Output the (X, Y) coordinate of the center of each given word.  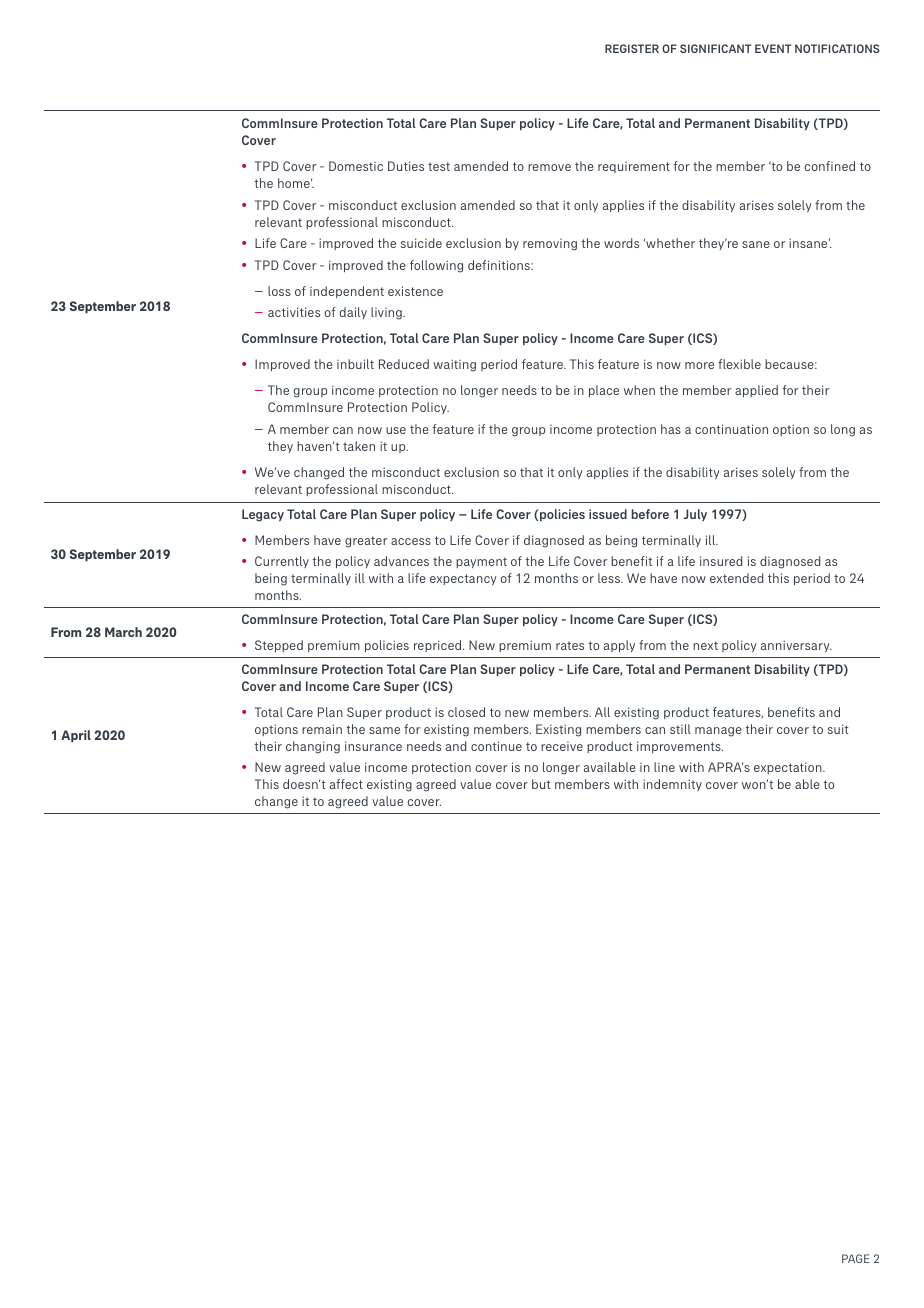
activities (294, 312)
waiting (454, 365)
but (541, 784)
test (439, 166)
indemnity (672, 785)
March (123, 632)
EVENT (773, 48)
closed (466, 712)
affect (346, 784)
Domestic (356, 166)
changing (313, 747)
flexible (739, 364)
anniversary (796, 646)
